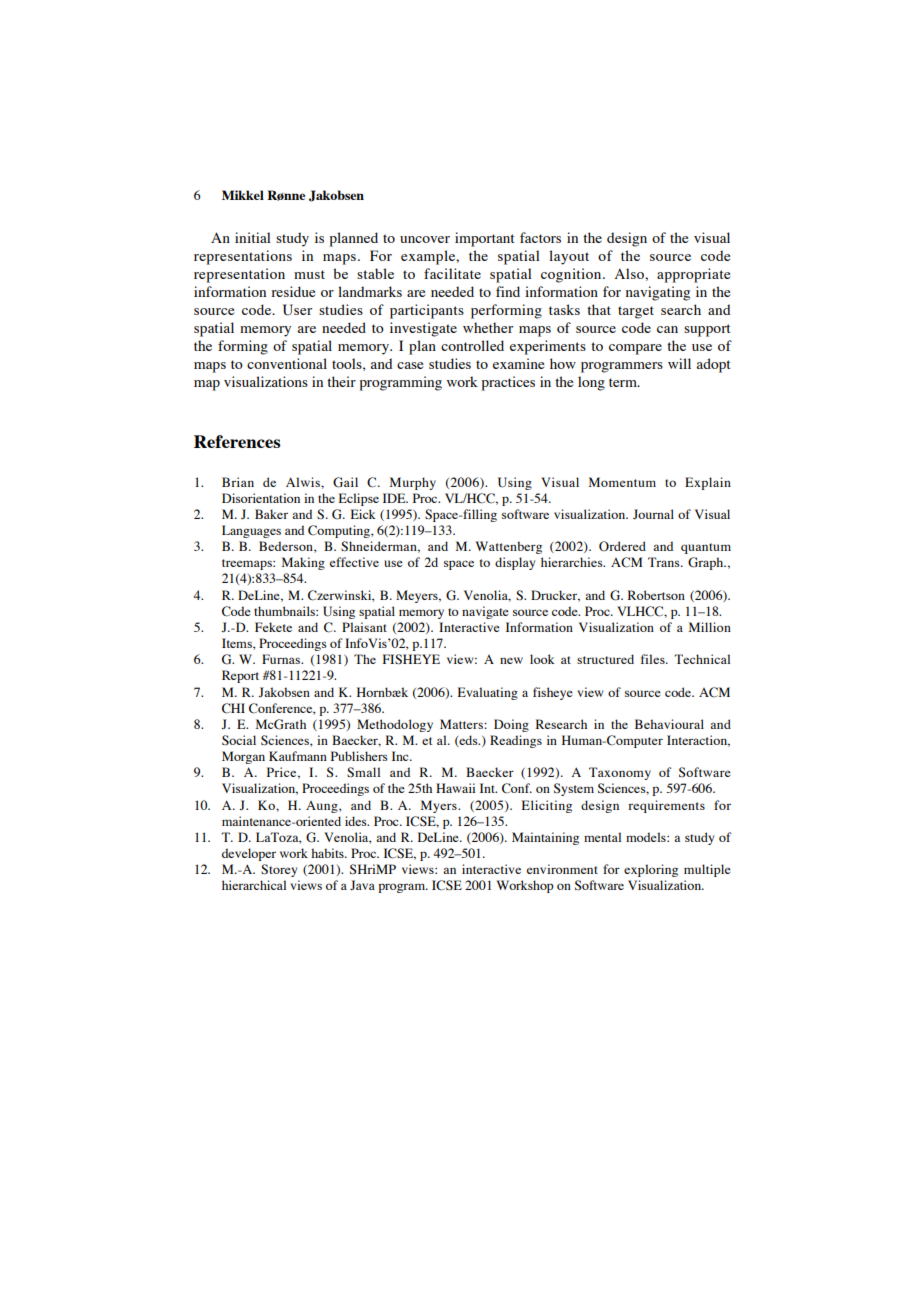 The height and width of the screenshot is (1308, 924). Describe the element at coordinates (237, 441) in the screenshot. I see `References` at that location.
